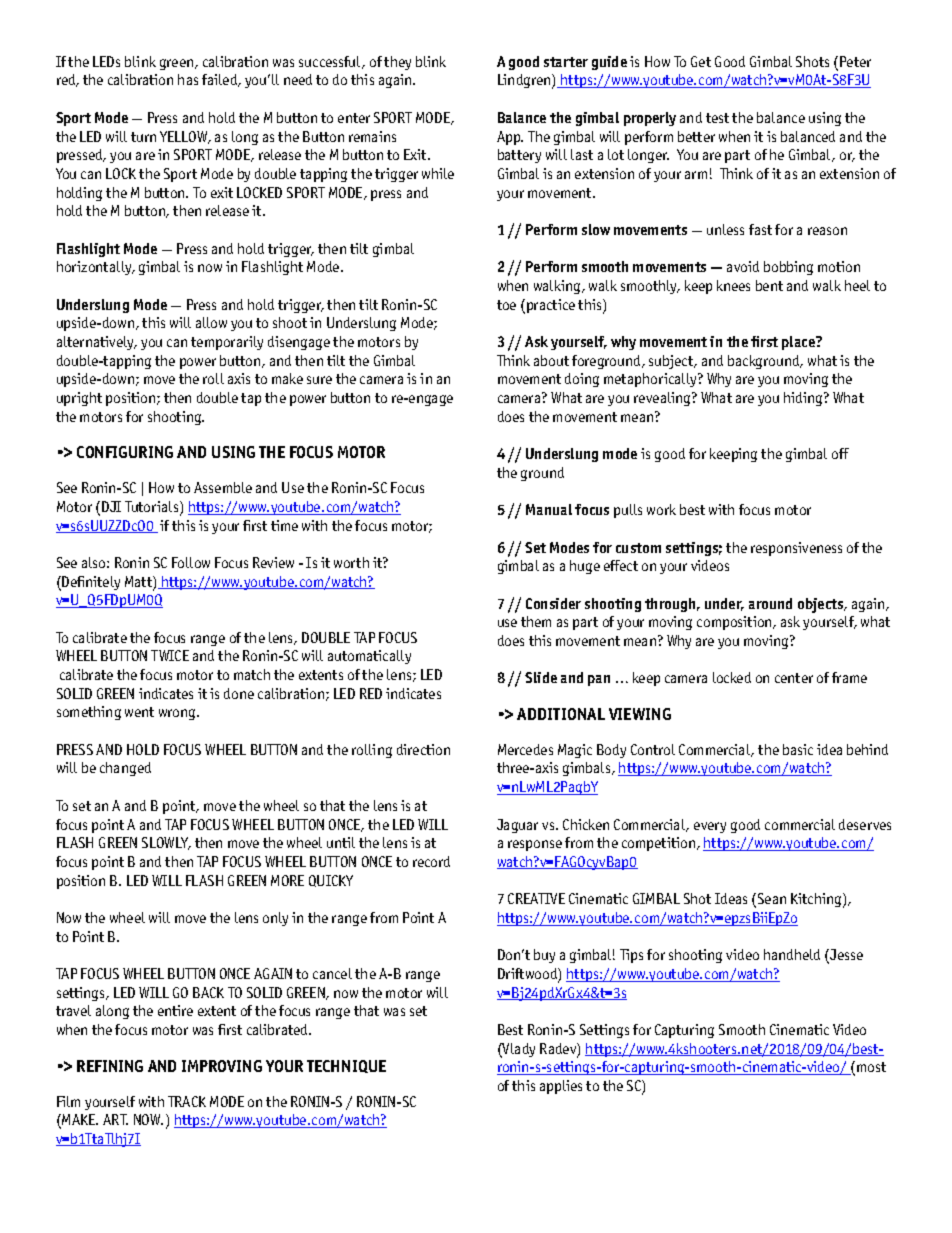  I want to click on has, so click(188, 79).
